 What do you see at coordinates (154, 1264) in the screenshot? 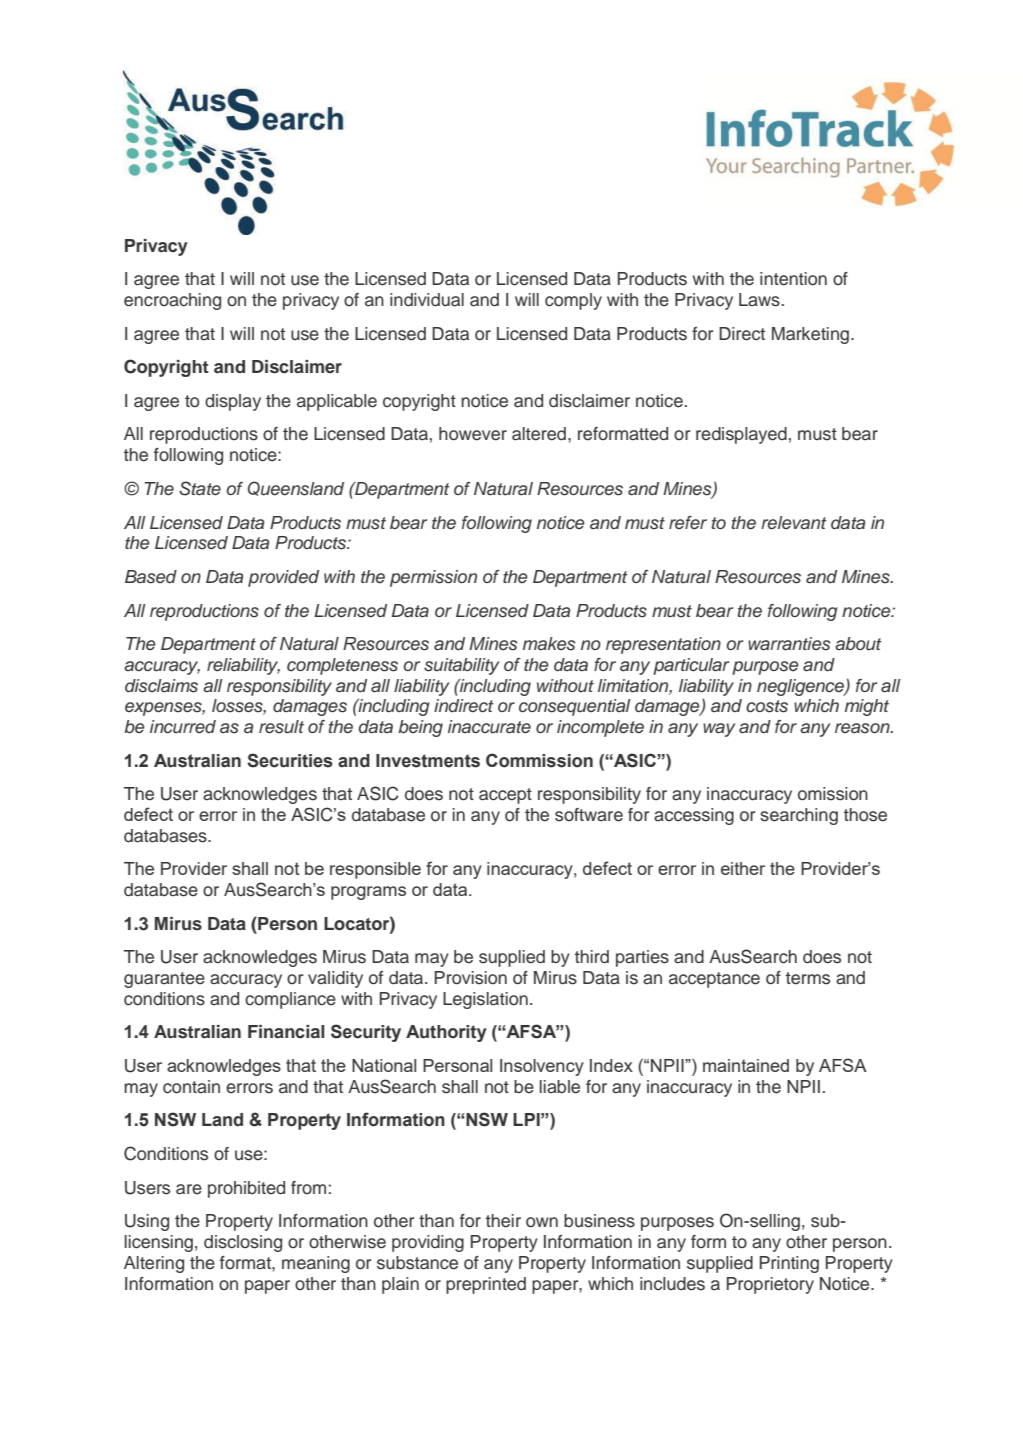
I see `Altering` at bounding box center [154, 1264].
